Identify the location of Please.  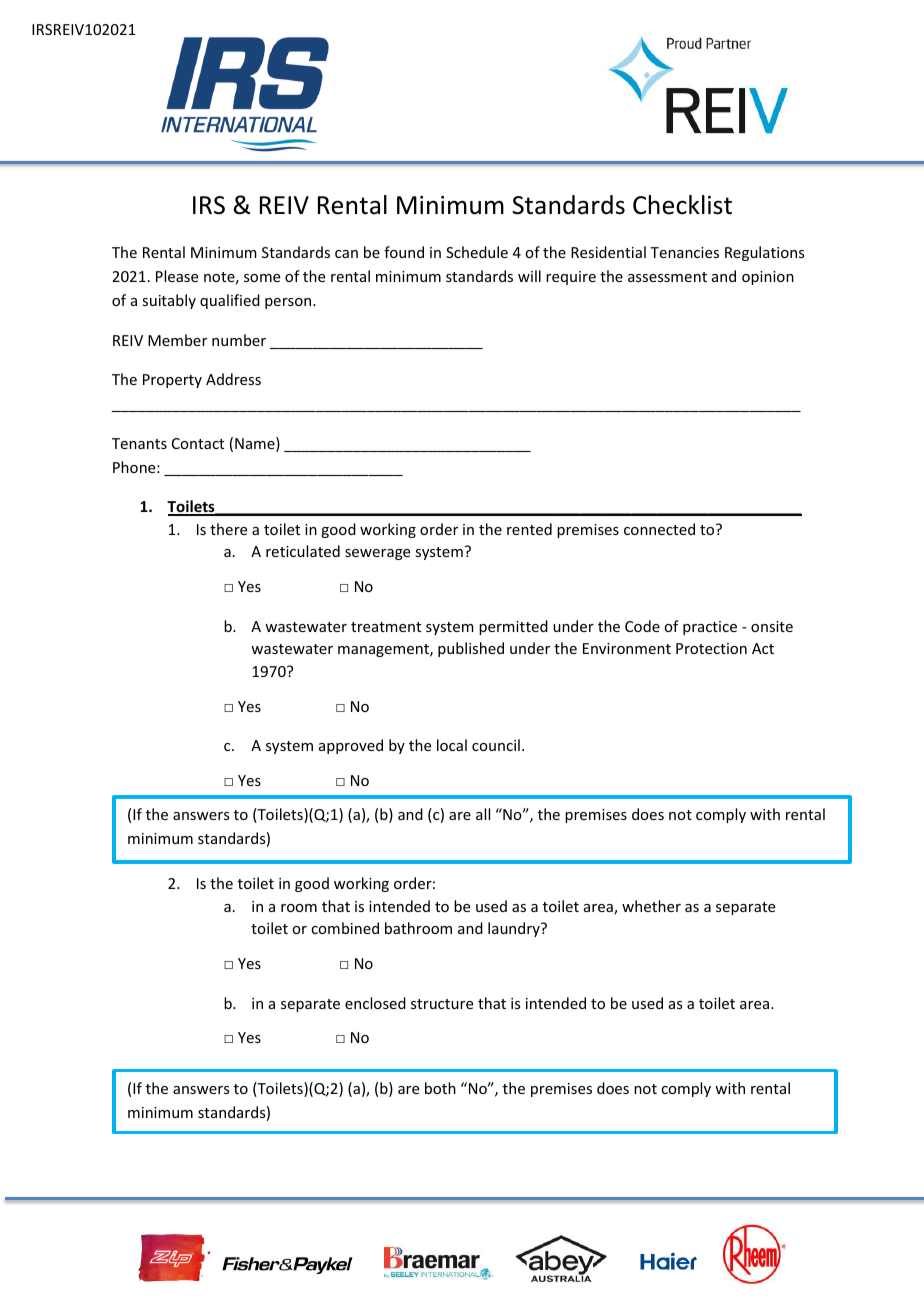
(177, 276).
